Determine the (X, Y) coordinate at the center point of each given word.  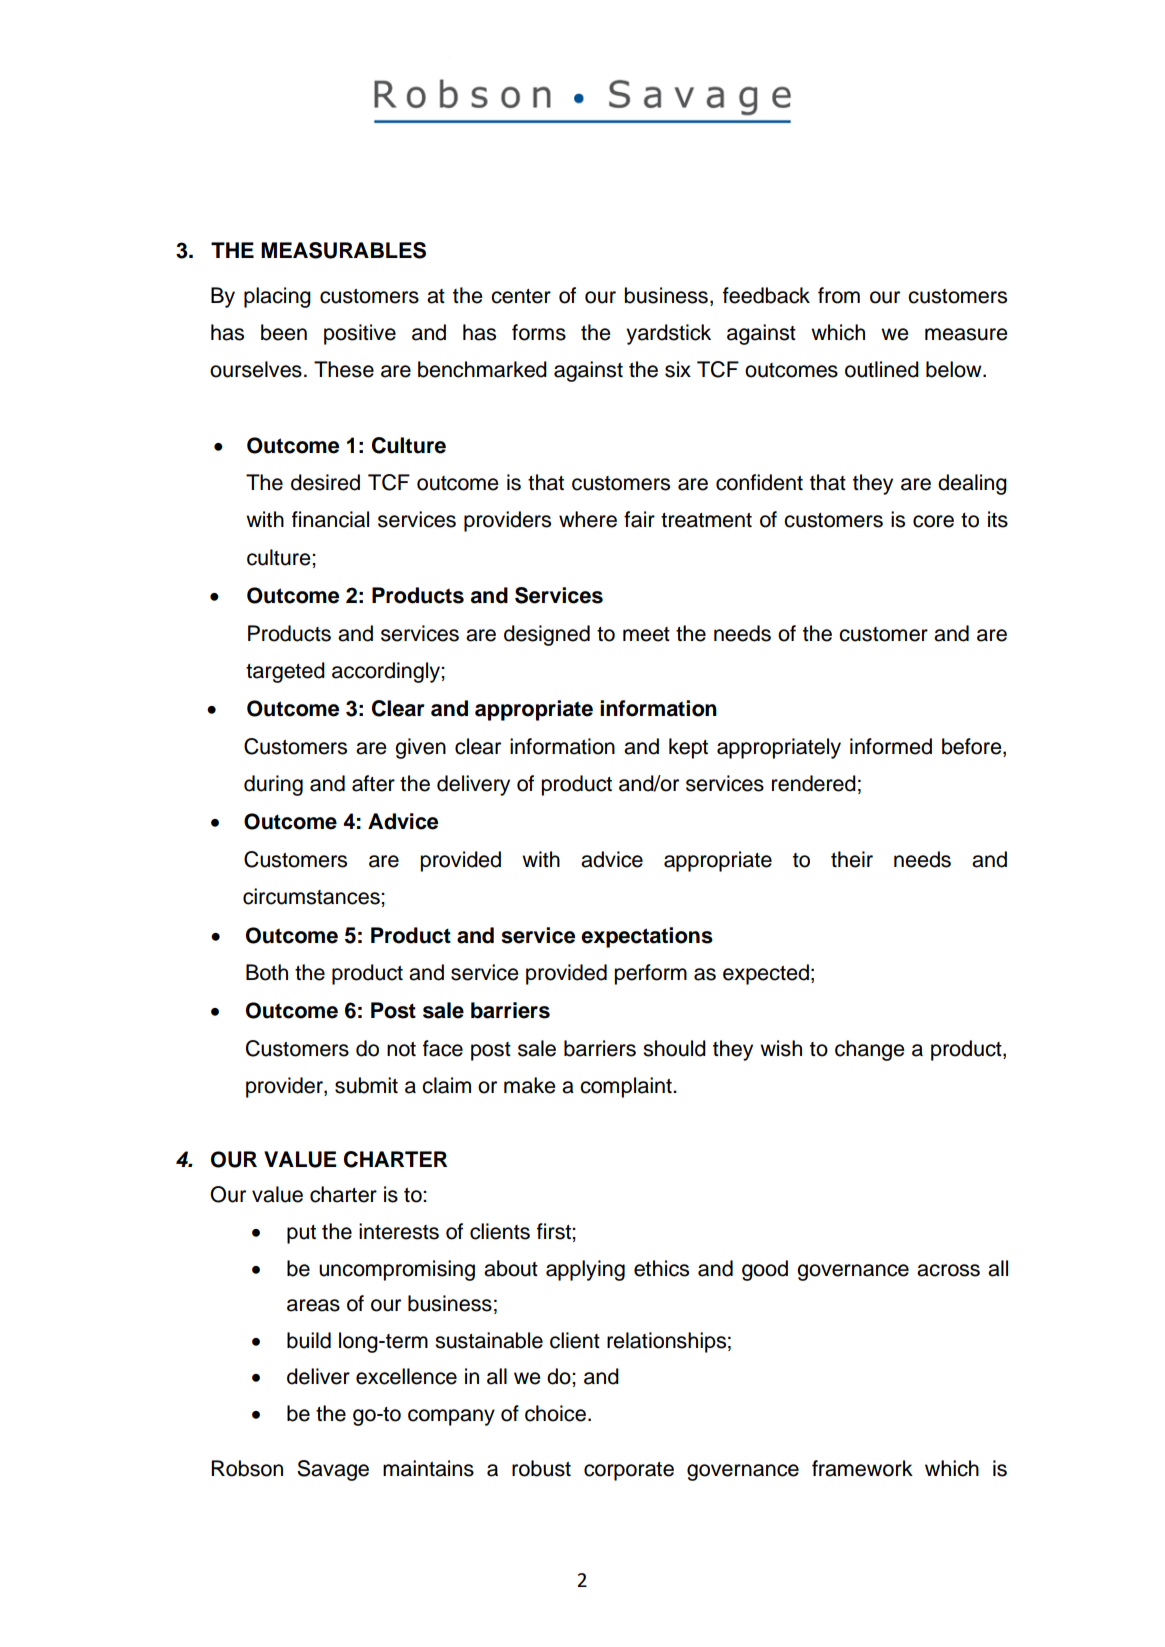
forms (539, 332)
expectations (647, 937)
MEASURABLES (343, 250)
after (373, 783)
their (852, 859)
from (839, 295)
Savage (333, 1470)
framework (862, 1468)
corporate (629, 1471)
